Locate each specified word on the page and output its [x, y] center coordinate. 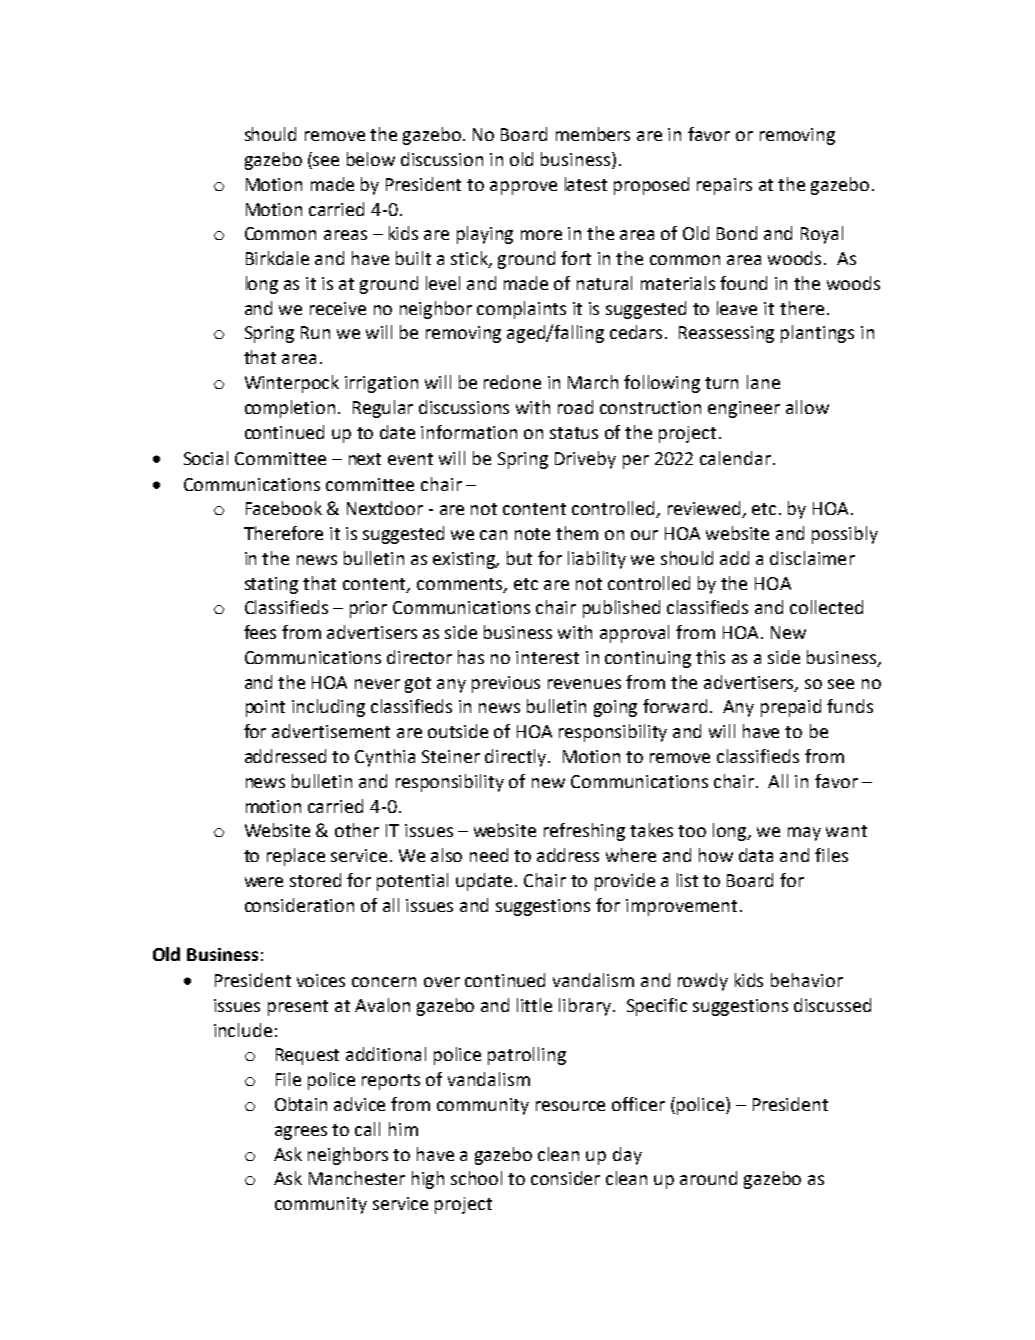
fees [260, 632]
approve [523, 188]
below [371, 159]
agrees [301, 1133]
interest [547, 657]
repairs [724, 186]
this [710, 657]
